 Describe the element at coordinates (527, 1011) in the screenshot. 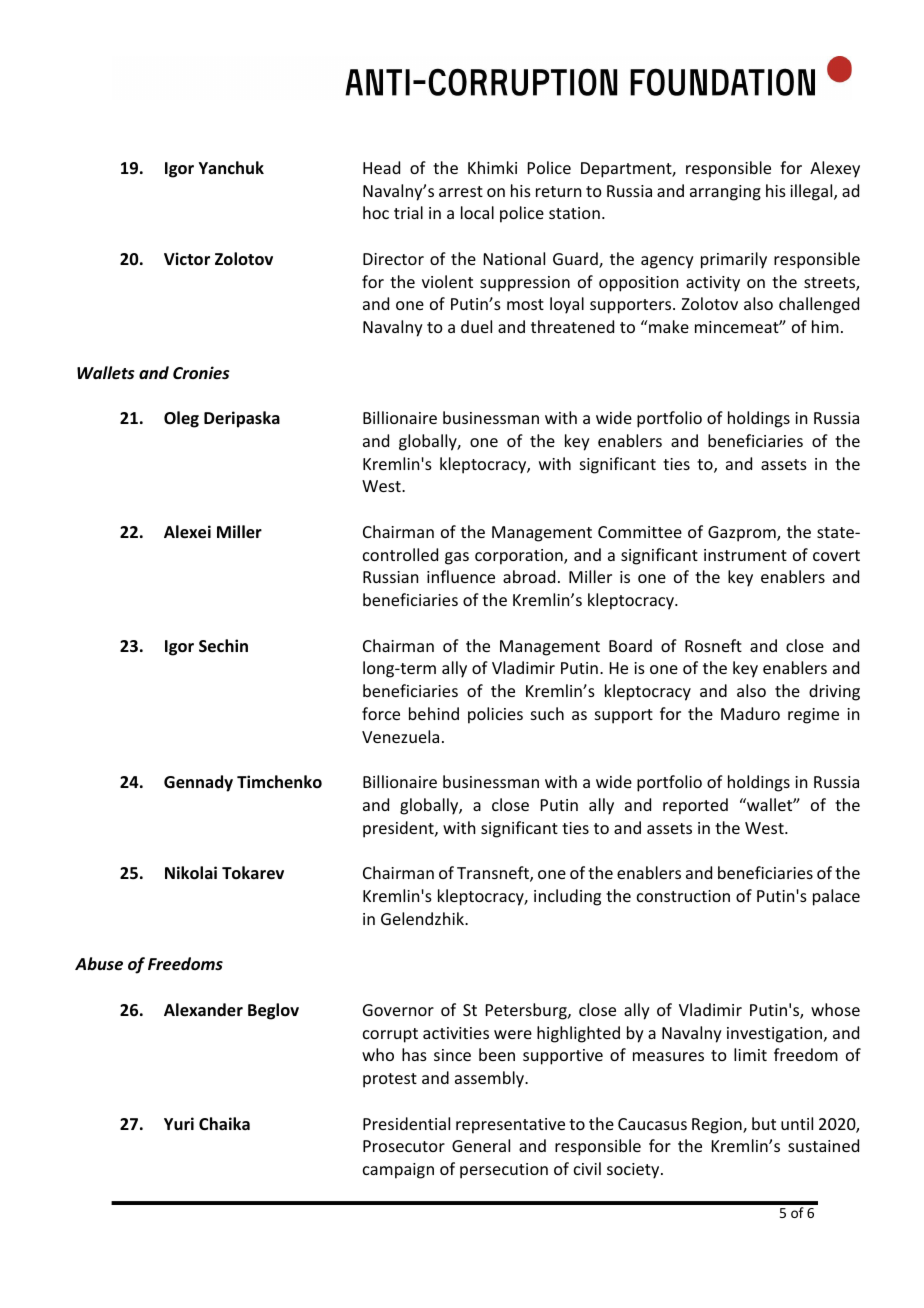

I see `Petersburg` at that location.
